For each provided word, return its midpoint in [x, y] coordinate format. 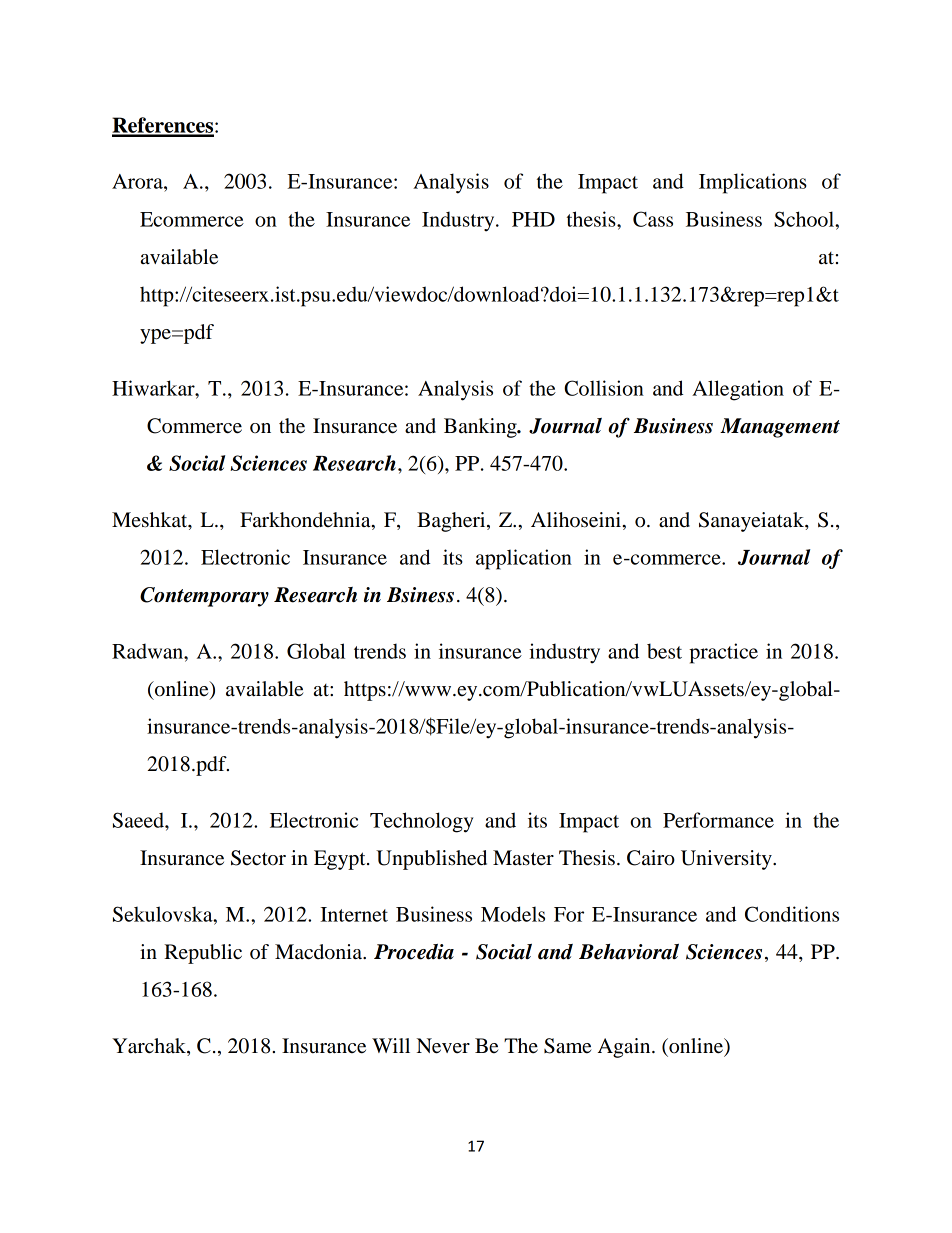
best [664, 651]
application [524, 559]
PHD [533, 219]
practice [723, 653]
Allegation [738, 390]
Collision [604, 388]
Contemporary [204, 597]
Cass [653, 219]
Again [625, 1048]
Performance [718, 820]
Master [523, 858]
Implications [753, 183]
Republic [203, 954]
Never [443, 1046]
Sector [258, 858]
